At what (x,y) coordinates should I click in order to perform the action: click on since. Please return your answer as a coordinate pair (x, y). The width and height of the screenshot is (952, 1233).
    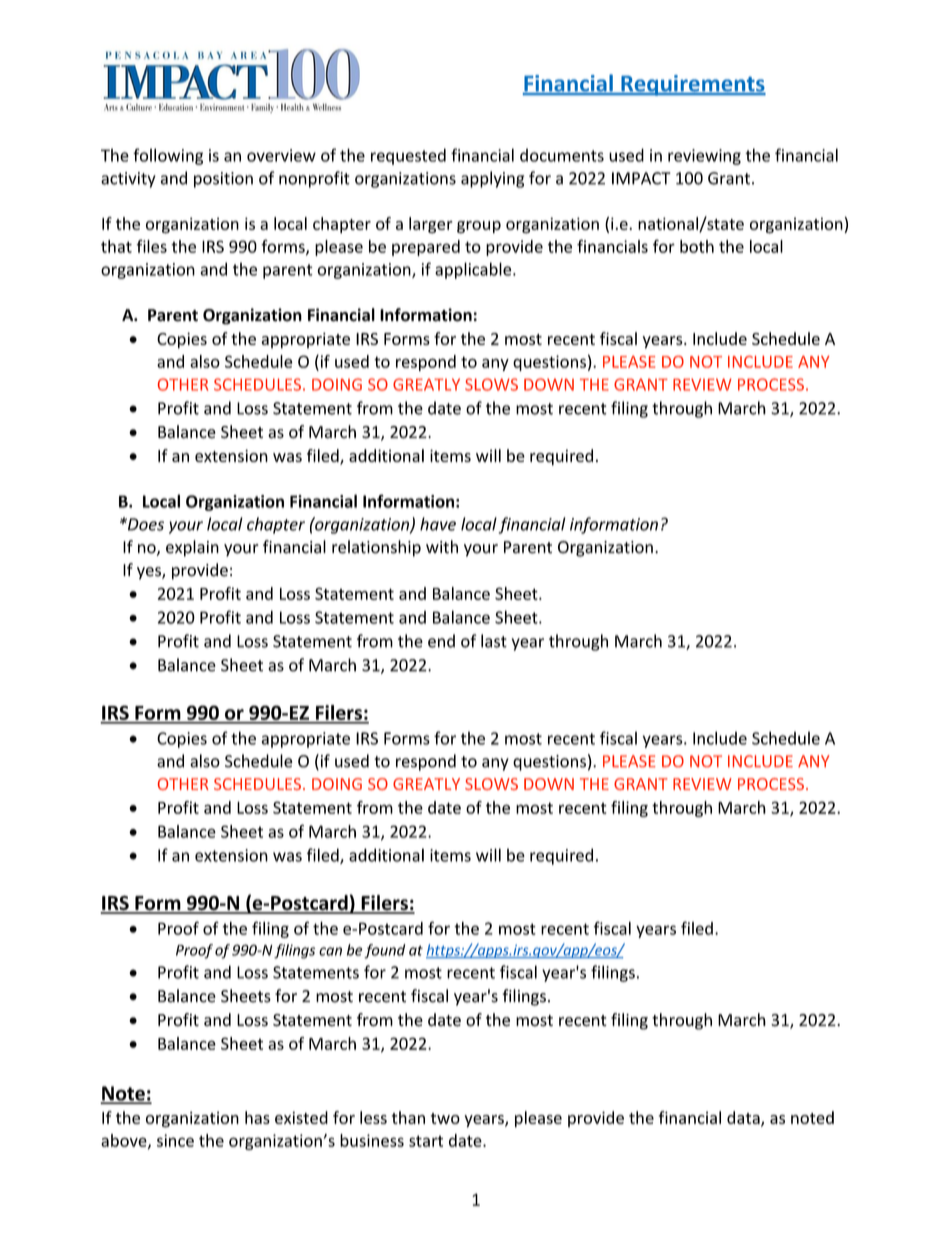
    Looking at the image, I should click on (175, 1140).
